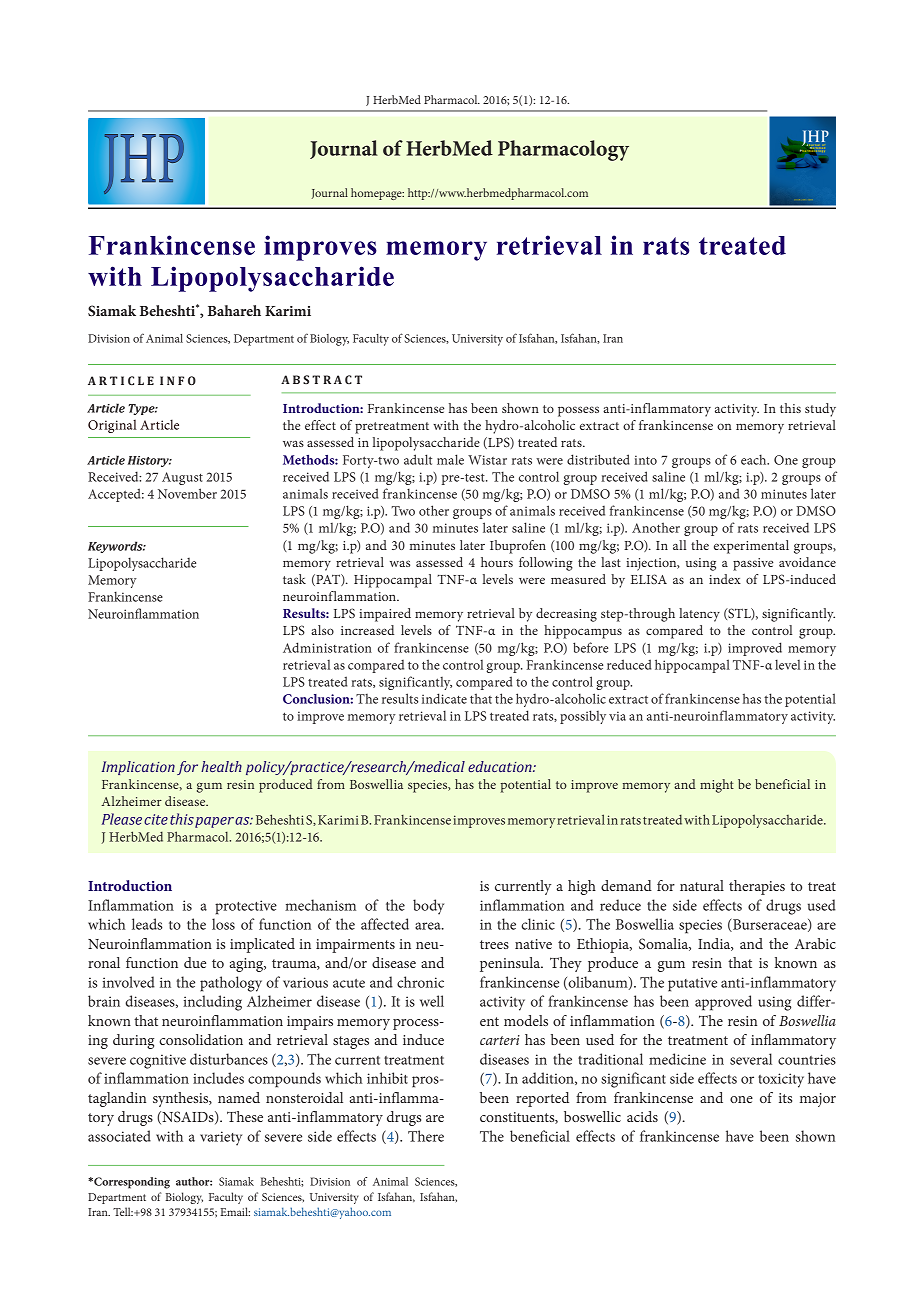 Image resolution: width=924 pixels, height=1308 pixels. What do you see at coordinates (717, 786) in the image?
I see `might` at bounding box center [717, 786].
